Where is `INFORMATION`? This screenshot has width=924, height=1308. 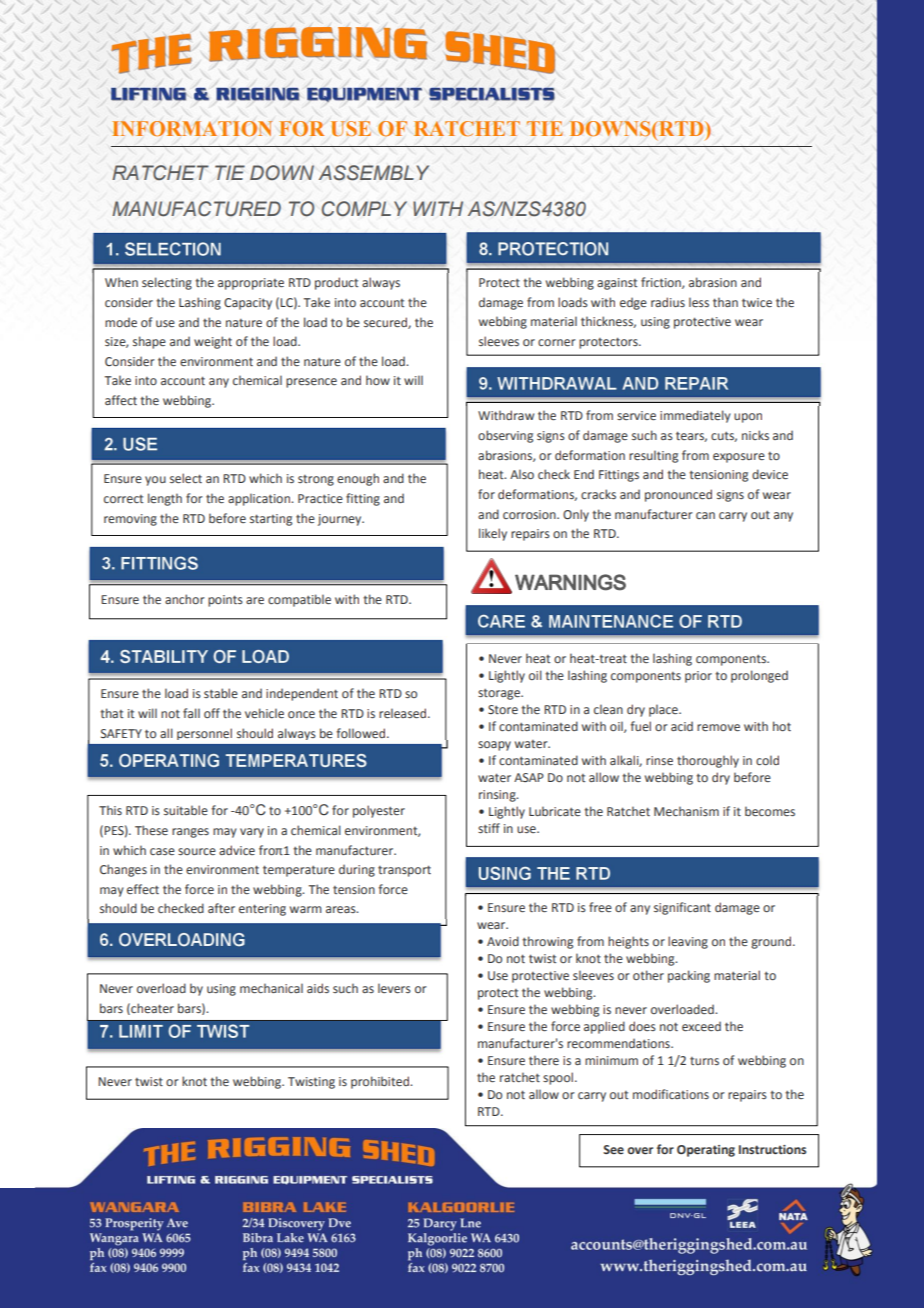
INFORMATION is located at coordinates (192, 128).
